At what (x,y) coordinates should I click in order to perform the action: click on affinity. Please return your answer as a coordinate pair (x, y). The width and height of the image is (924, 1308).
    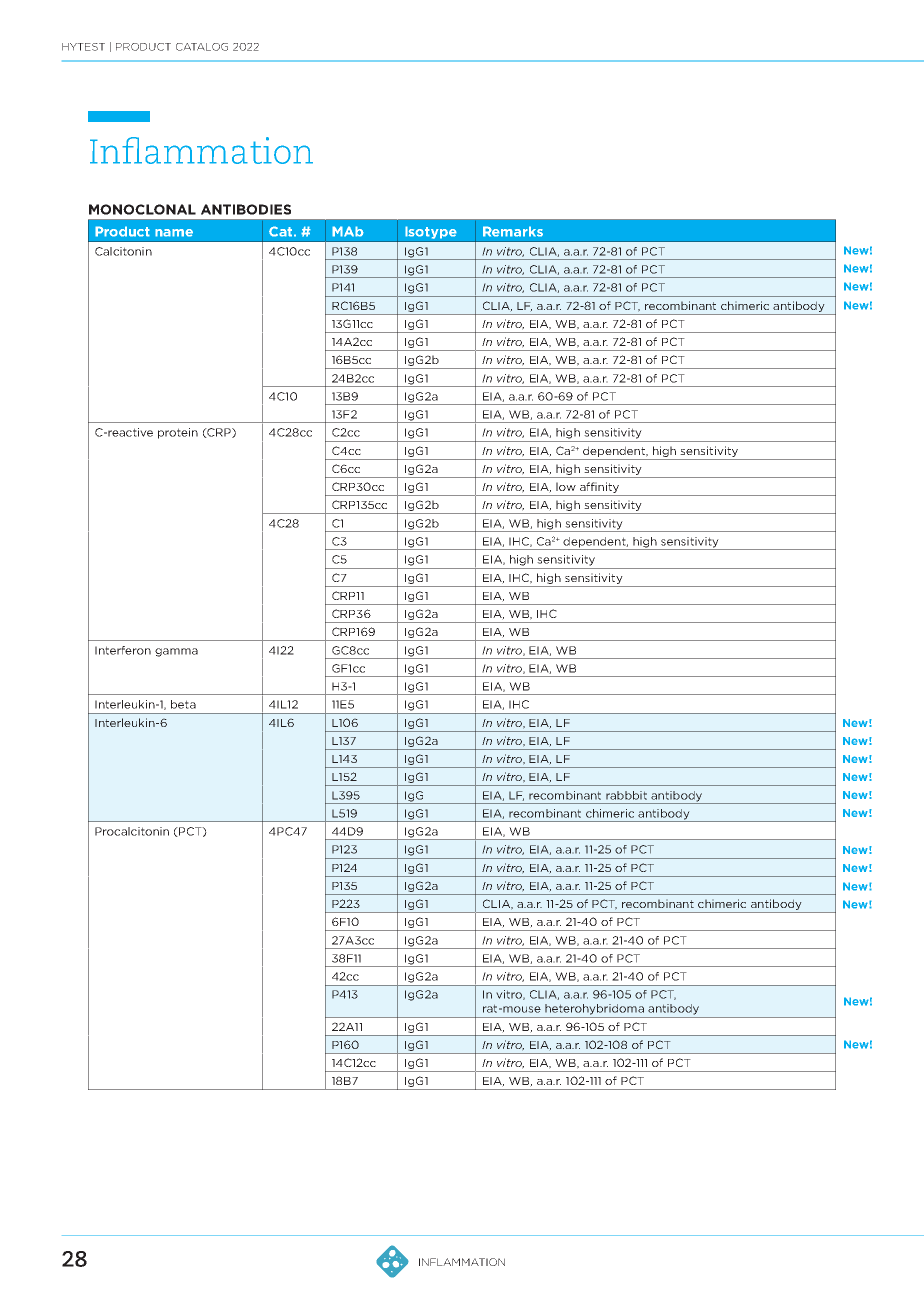
    Looking at the image, I should click on (599, 487).
